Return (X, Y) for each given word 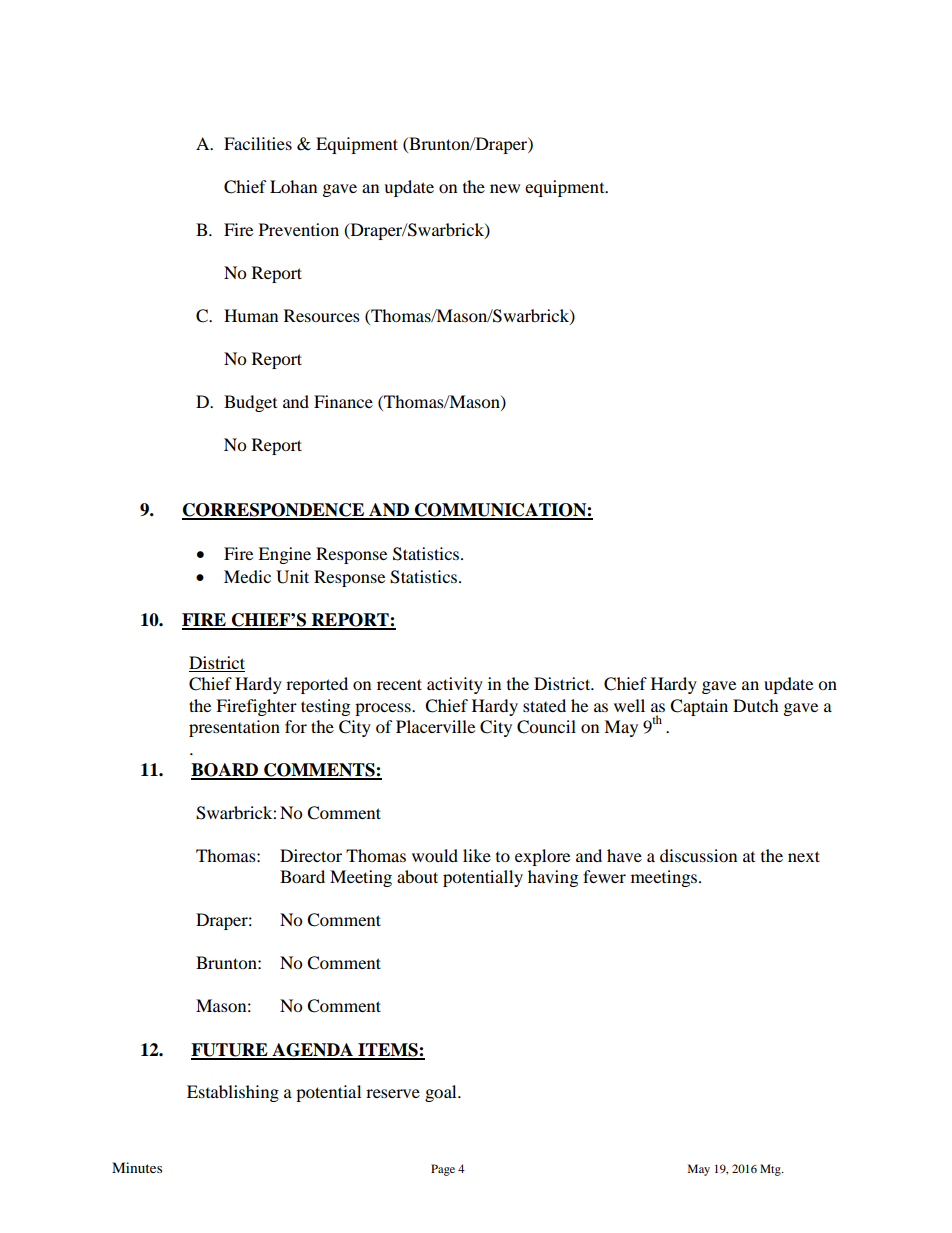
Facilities (258, 143)
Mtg (771, 1170)
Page (443, 1170)
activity (455, 685)
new (505, 188)
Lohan (293, 186)
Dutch (756, 705)
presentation (234, 728)
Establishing (233, 1093)
